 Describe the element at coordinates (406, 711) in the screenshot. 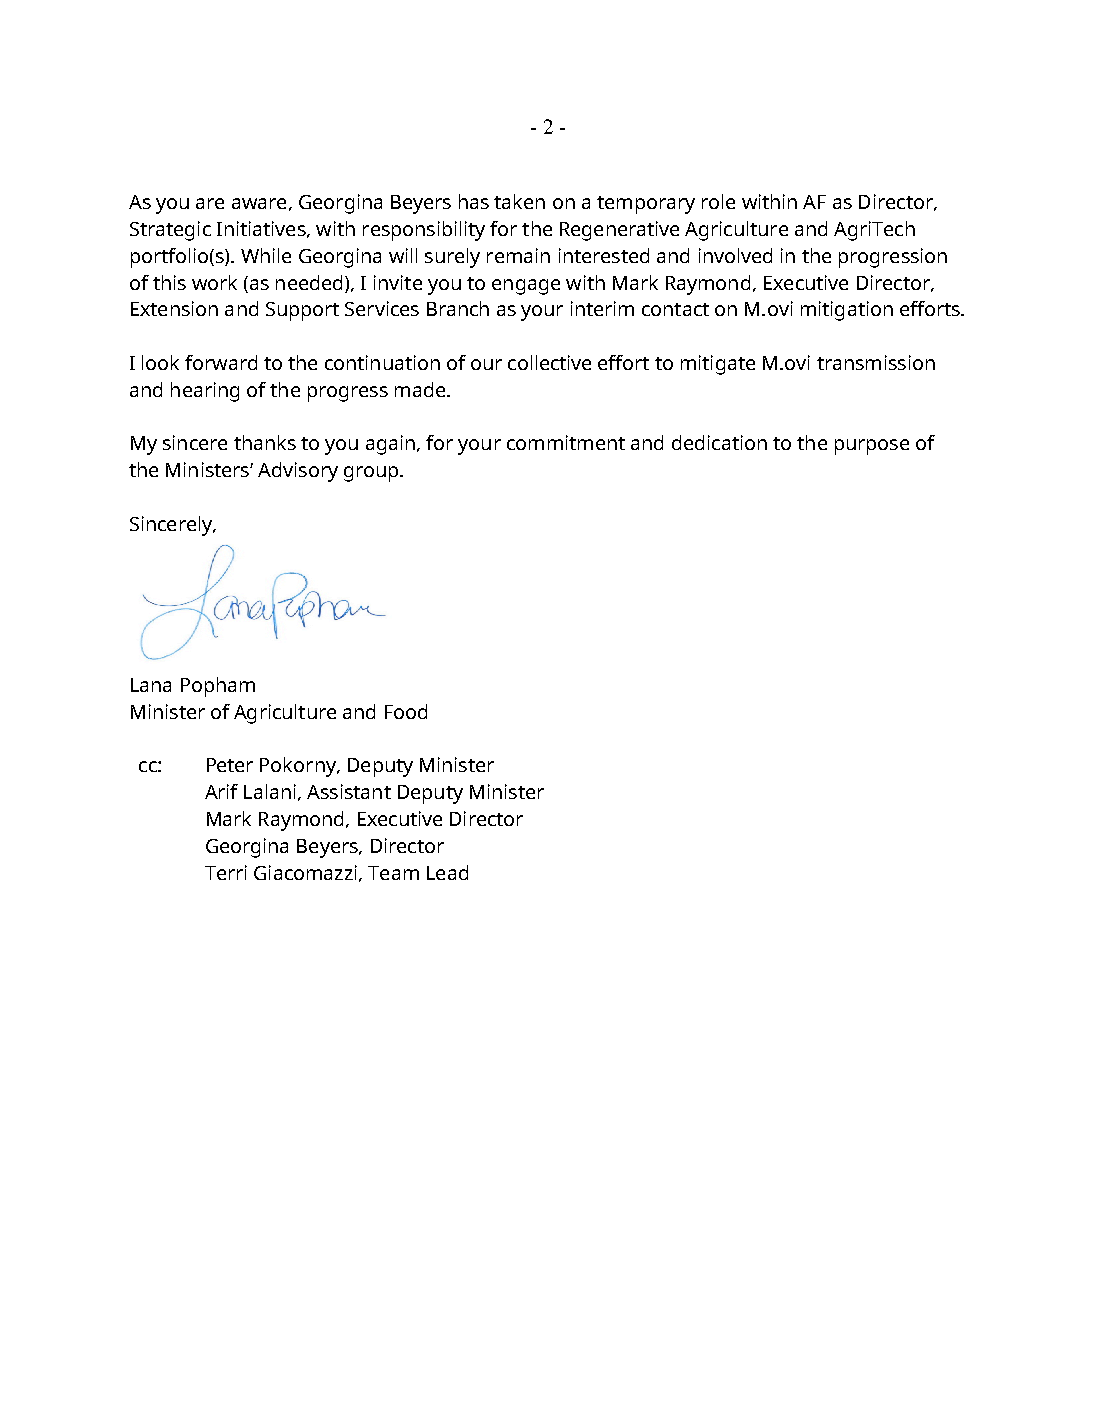

I see `Food` at that location.
